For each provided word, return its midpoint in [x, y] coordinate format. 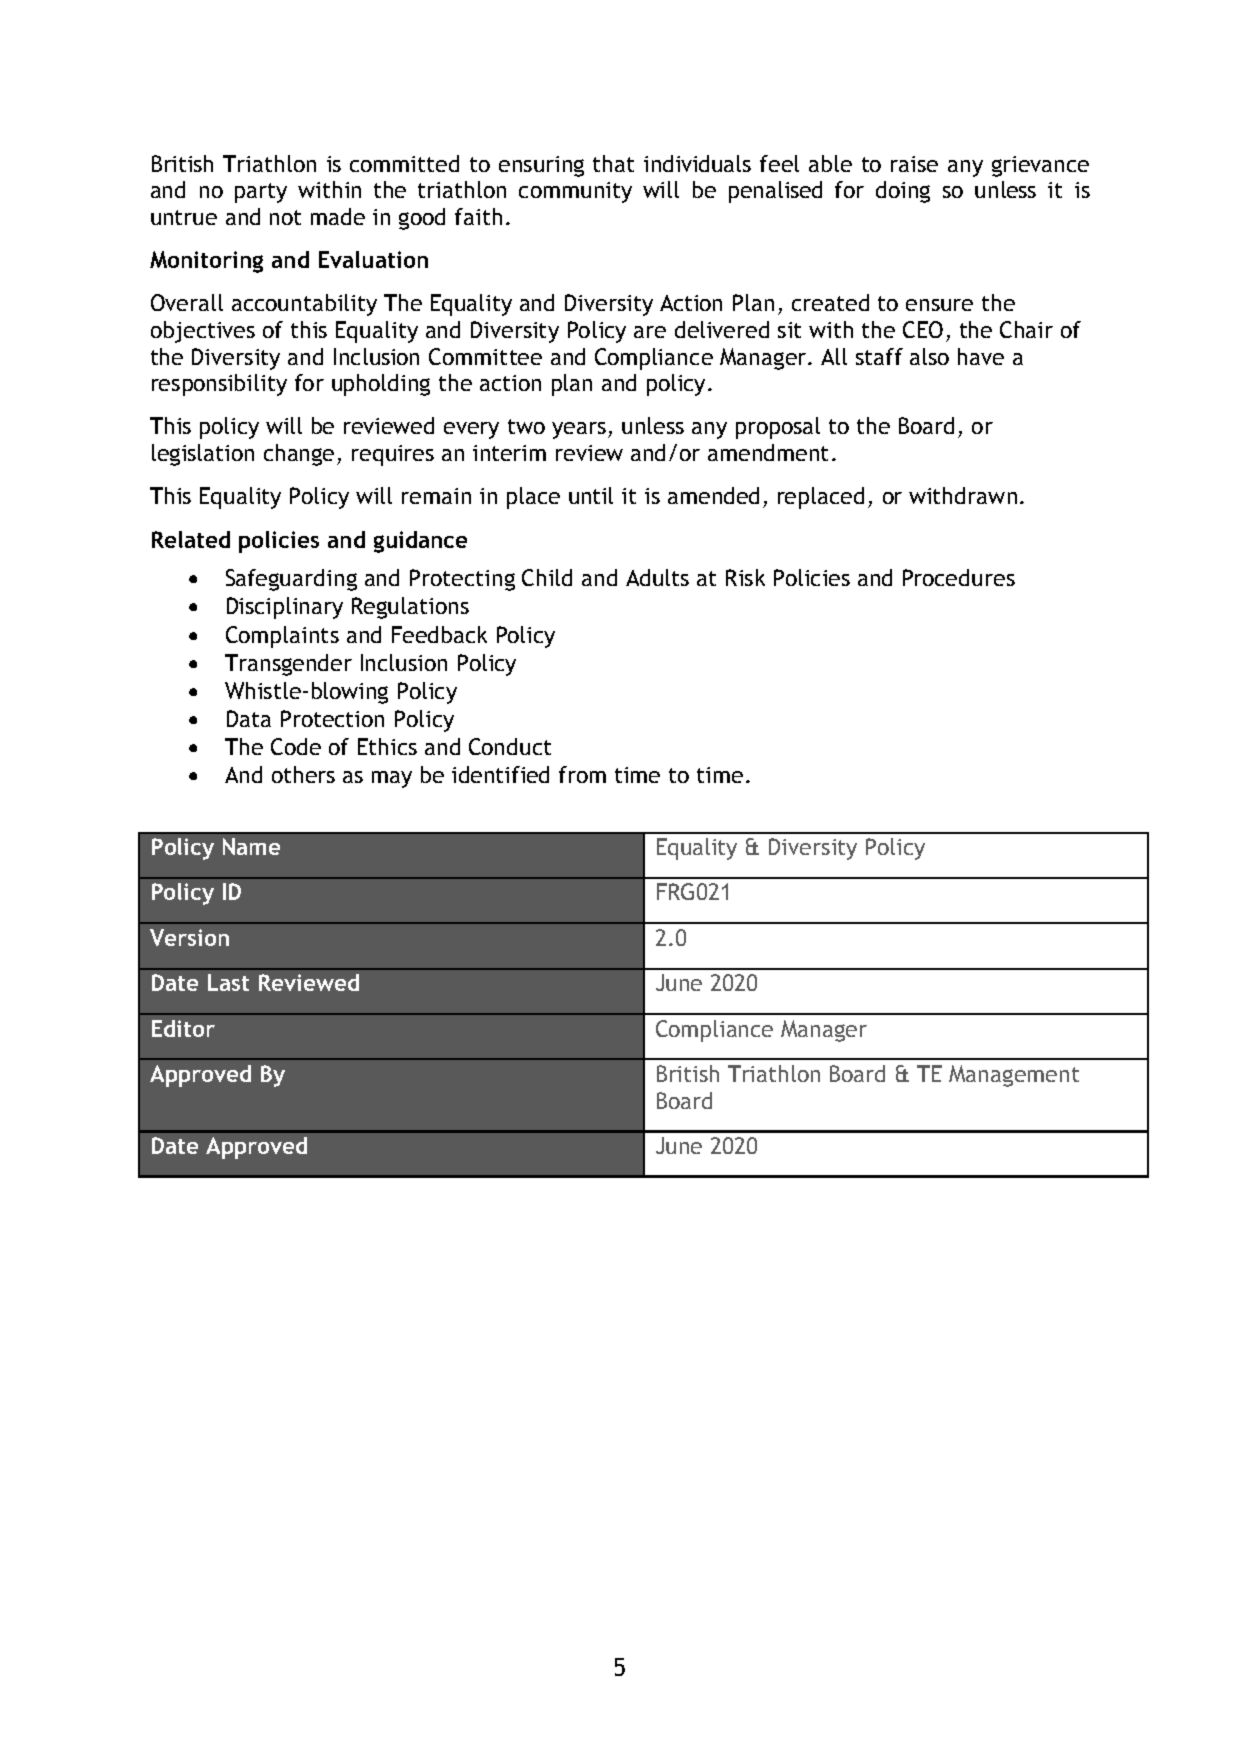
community [575, 192]
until [591, 495]
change [299, 455]
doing [903, 192]
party [261, 193]
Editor [183, 1028]
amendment [768, 452]
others [303, 774]
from [582, 774]
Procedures [959, 577]
